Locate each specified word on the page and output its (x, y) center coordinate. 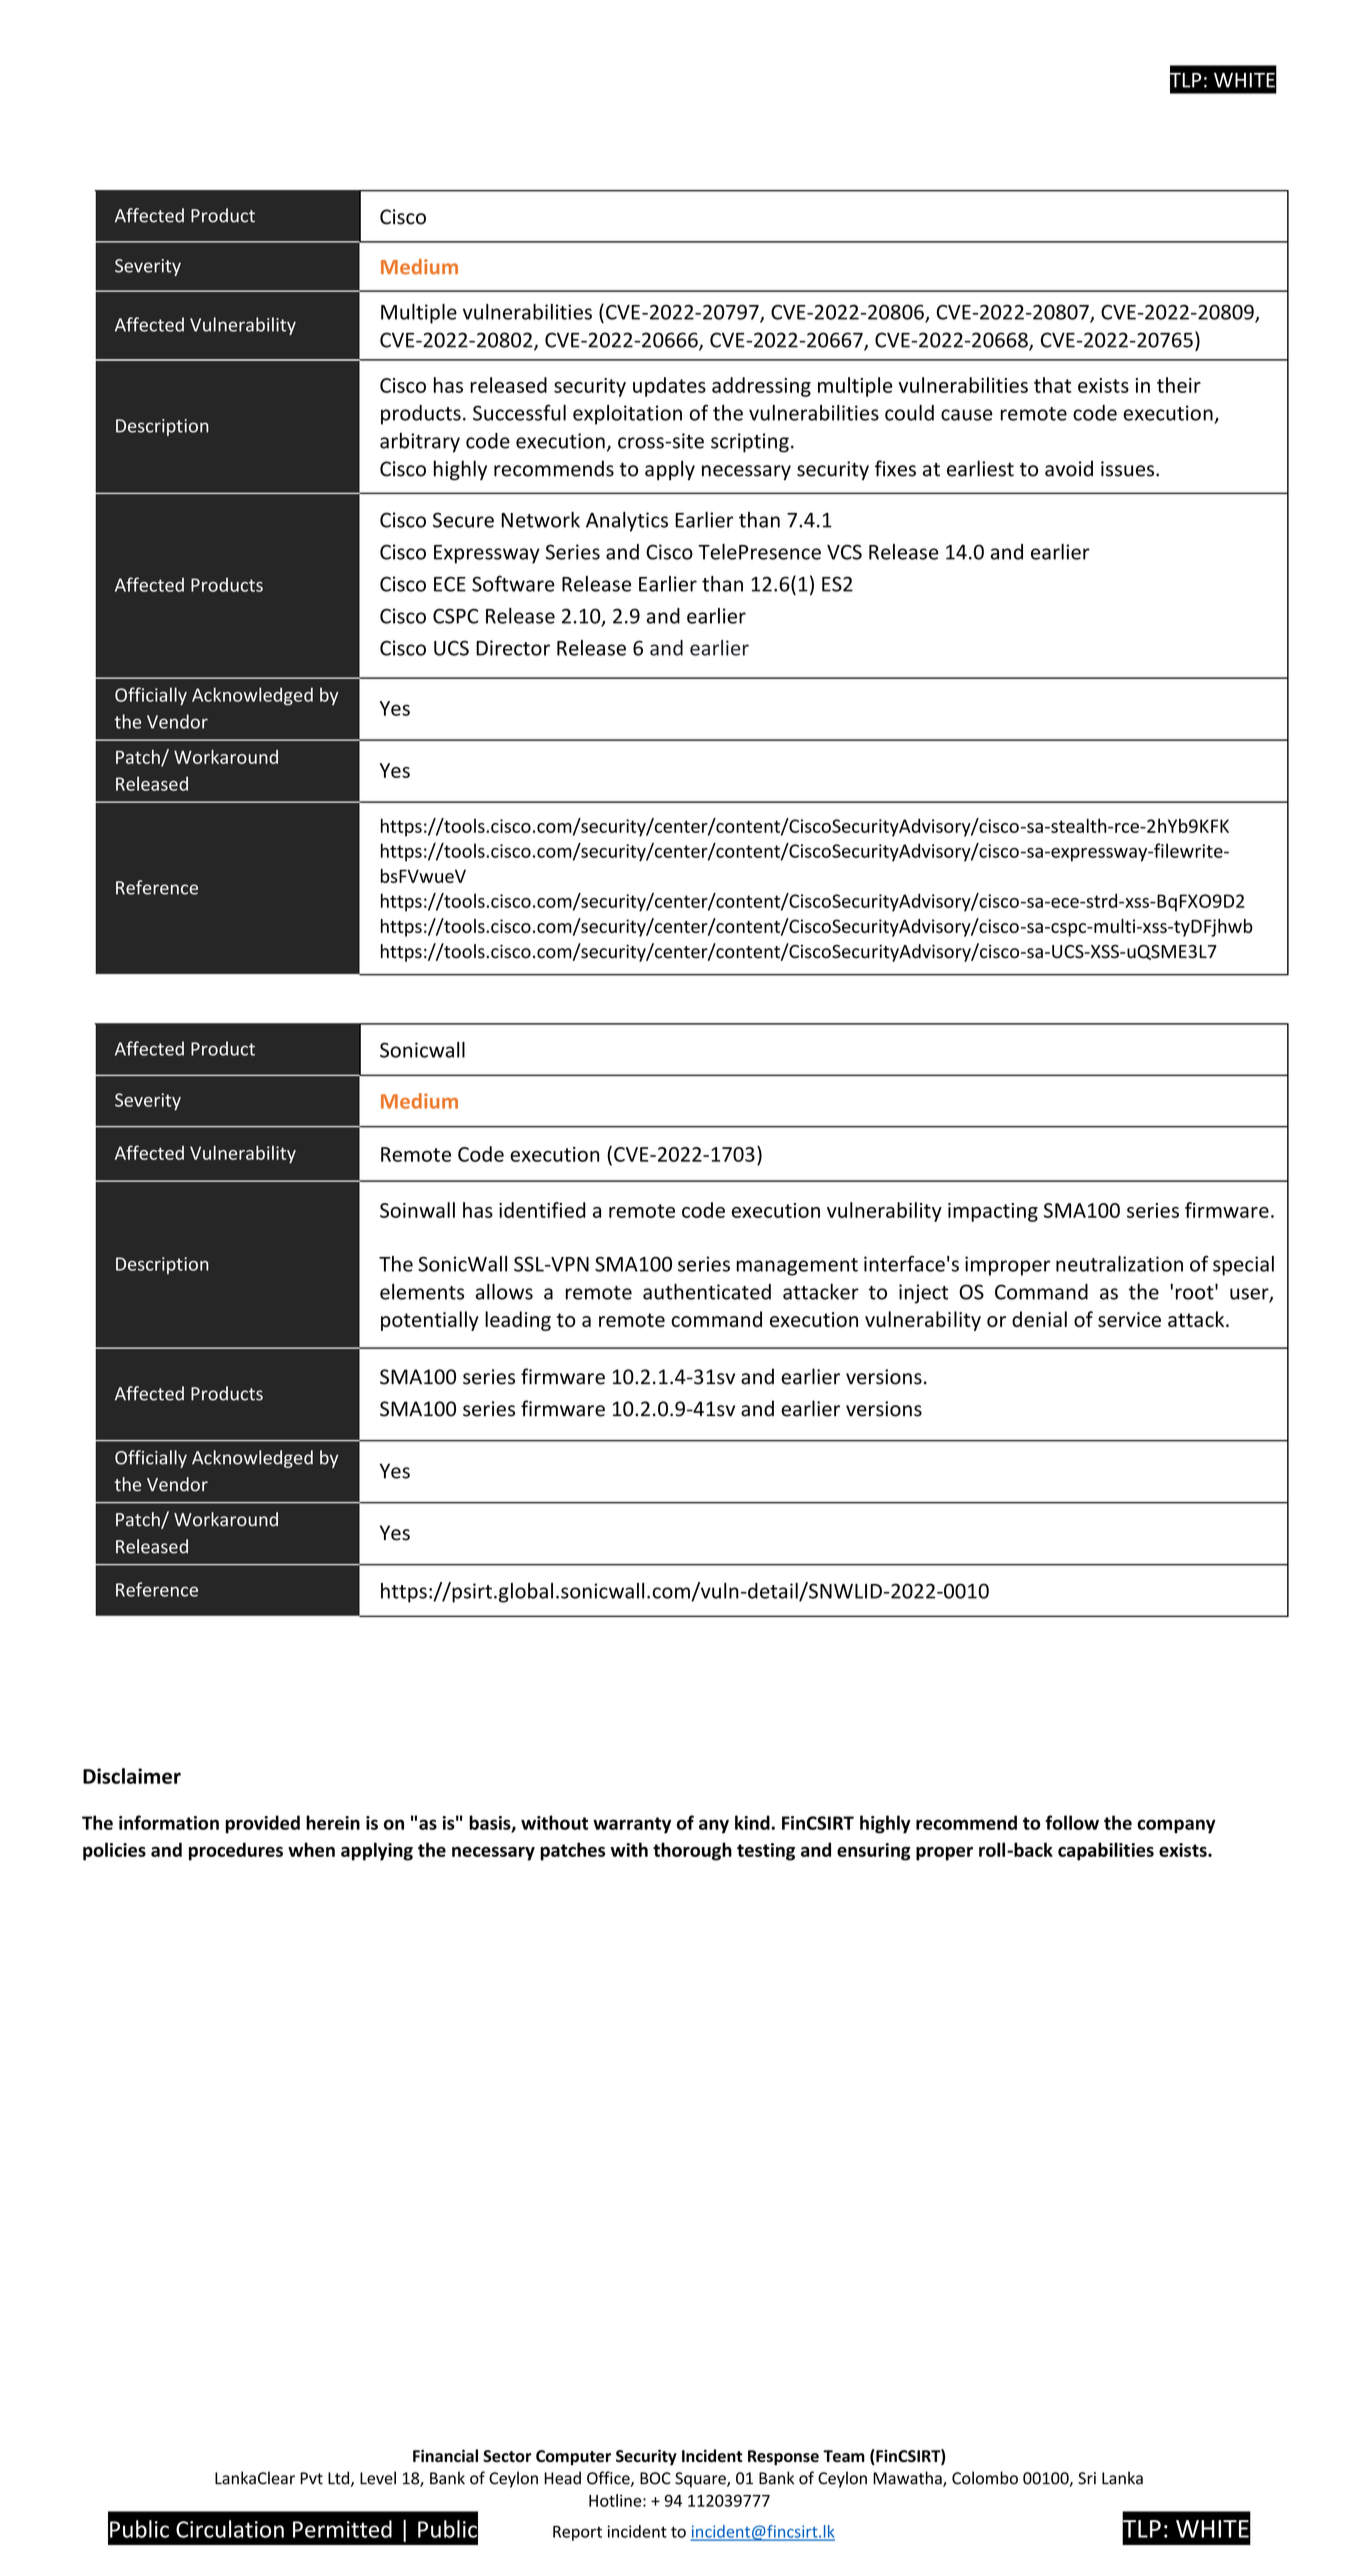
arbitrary (420, 442)
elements (422, 1292)
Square (701, 2480)
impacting (993, 1212)
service (1129, 1319)
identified (542, 1210)
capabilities (1106, 1851)
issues (1129, 469)
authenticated (707, 1291)
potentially (430, 1321)
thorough (692, 1851)
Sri (1087, 2478)
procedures (236, 1851)
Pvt (311, 2478)
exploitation (627, 415)
